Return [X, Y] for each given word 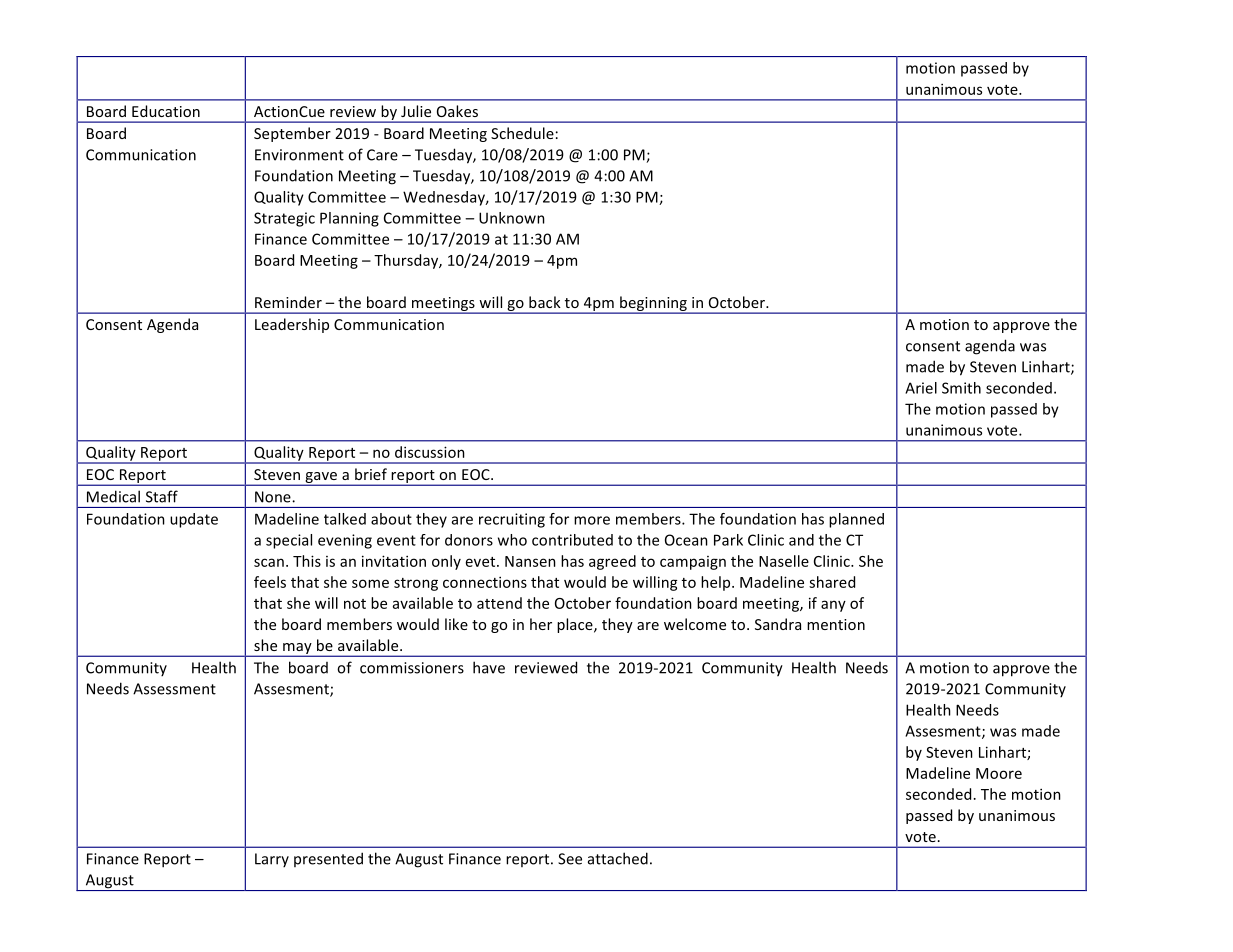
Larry [272, 860]
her [541, 624]
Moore [999, 773]
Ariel [921, 388]
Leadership [292, 325]
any [833, 606]
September [292, 134]
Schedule [522, 133]
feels [270, 582]
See [570, 859]
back [545, 302]
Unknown [512, 218]
